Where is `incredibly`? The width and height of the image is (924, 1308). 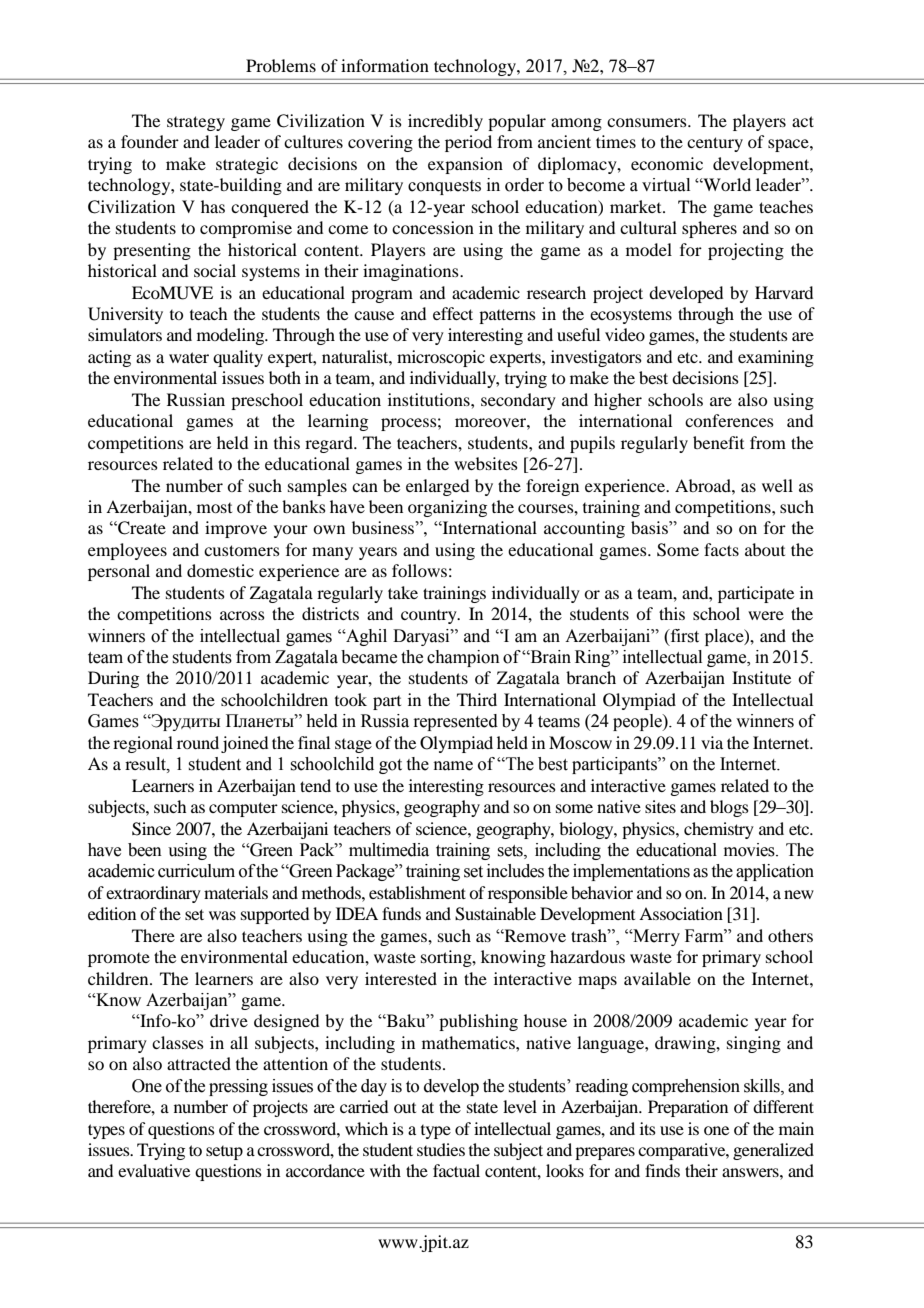 incredibly is located at coordinates (445, 122).
